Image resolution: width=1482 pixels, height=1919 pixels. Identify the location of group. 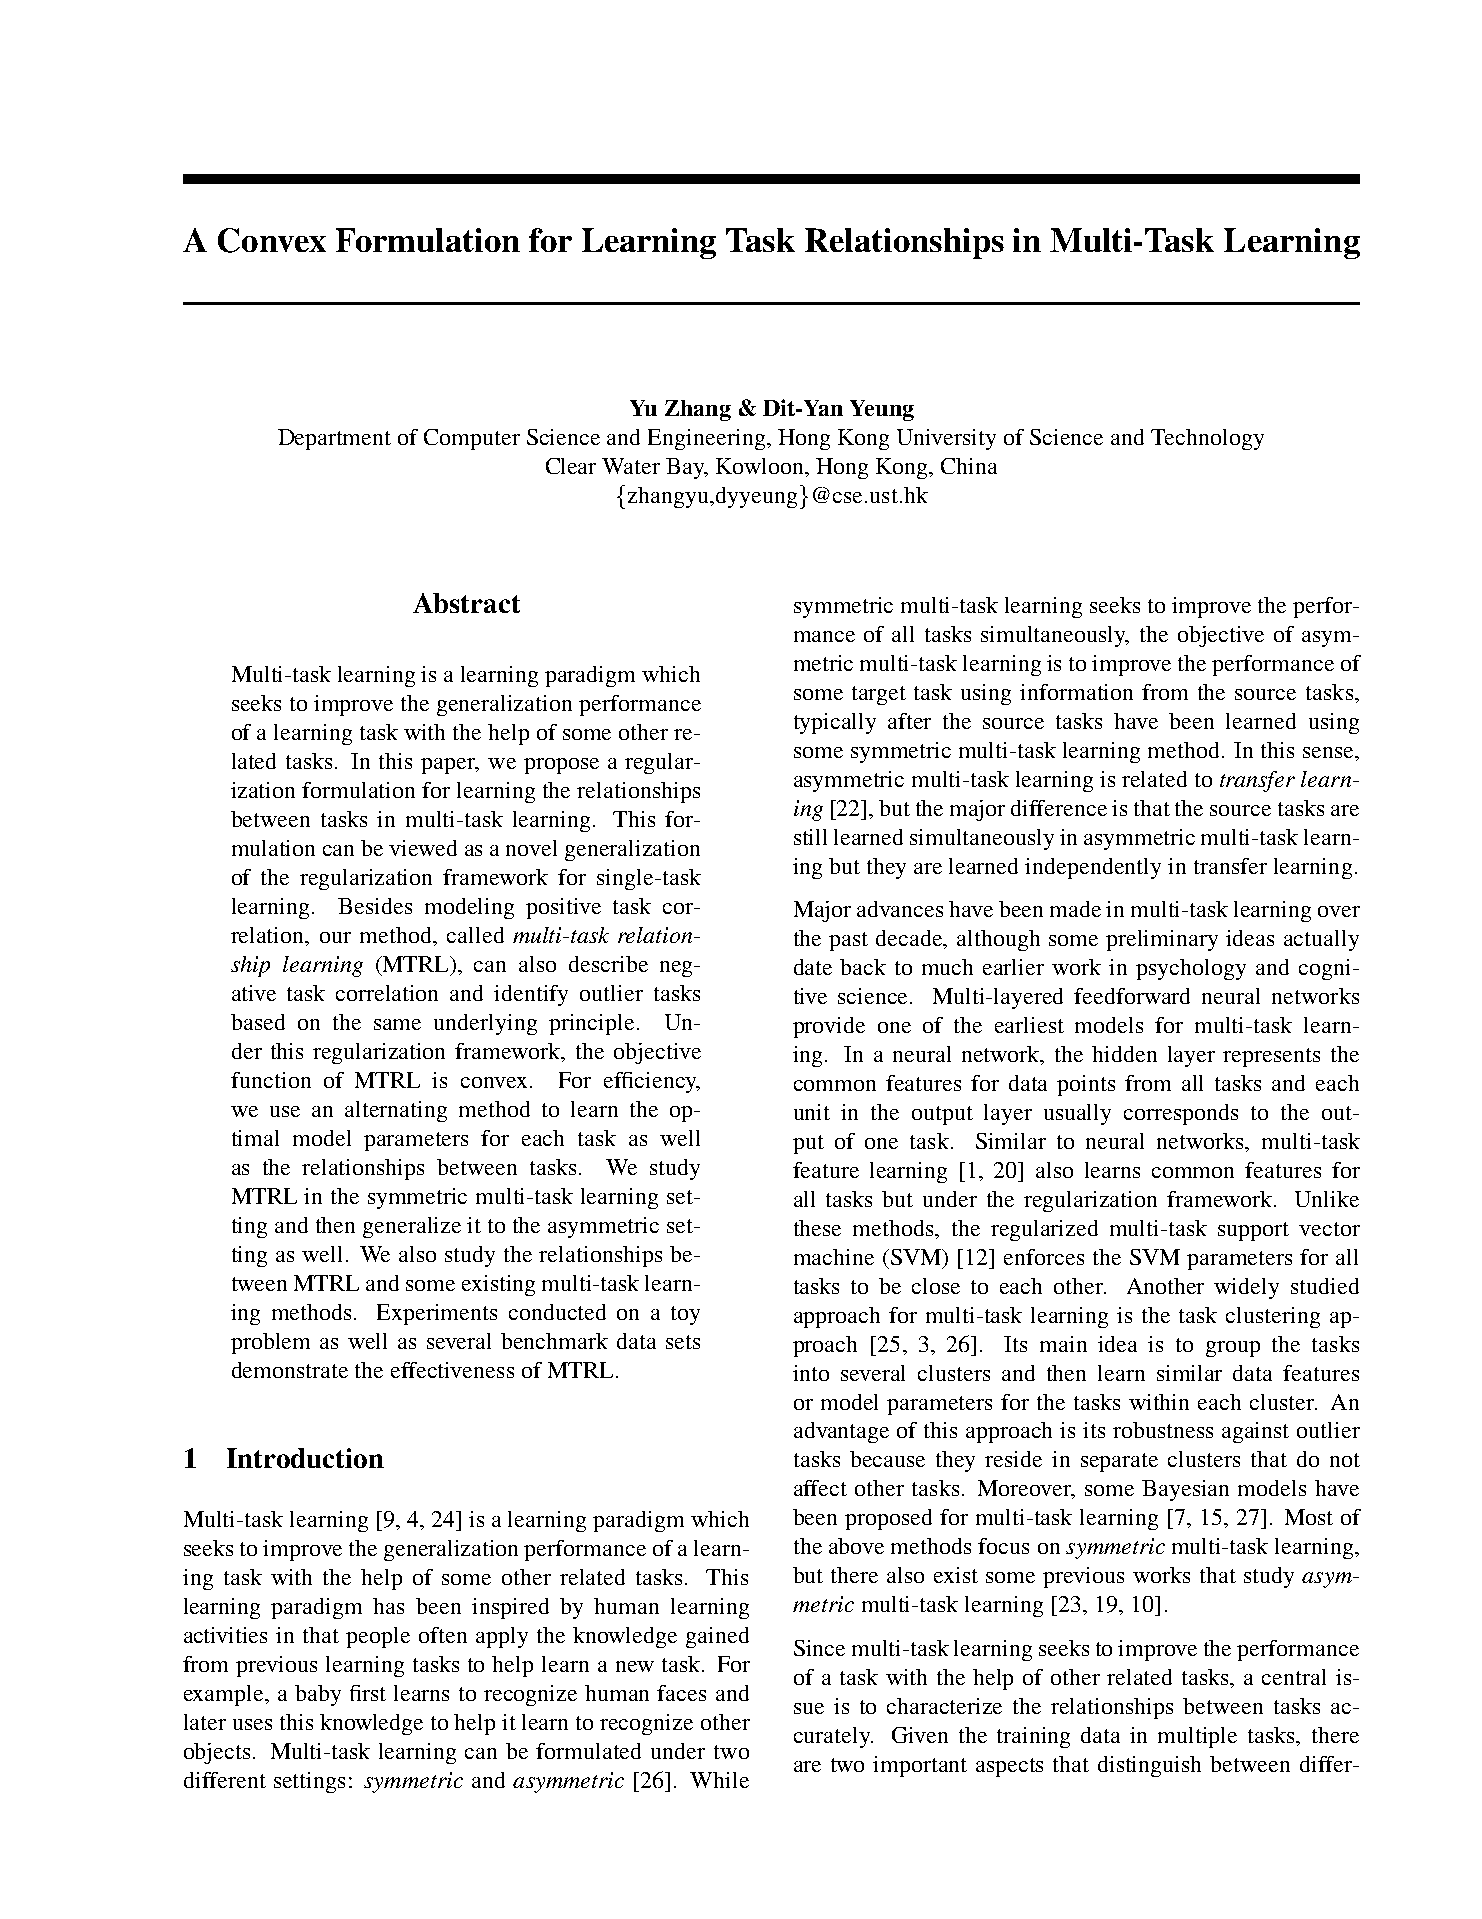
(1233, 1349).
